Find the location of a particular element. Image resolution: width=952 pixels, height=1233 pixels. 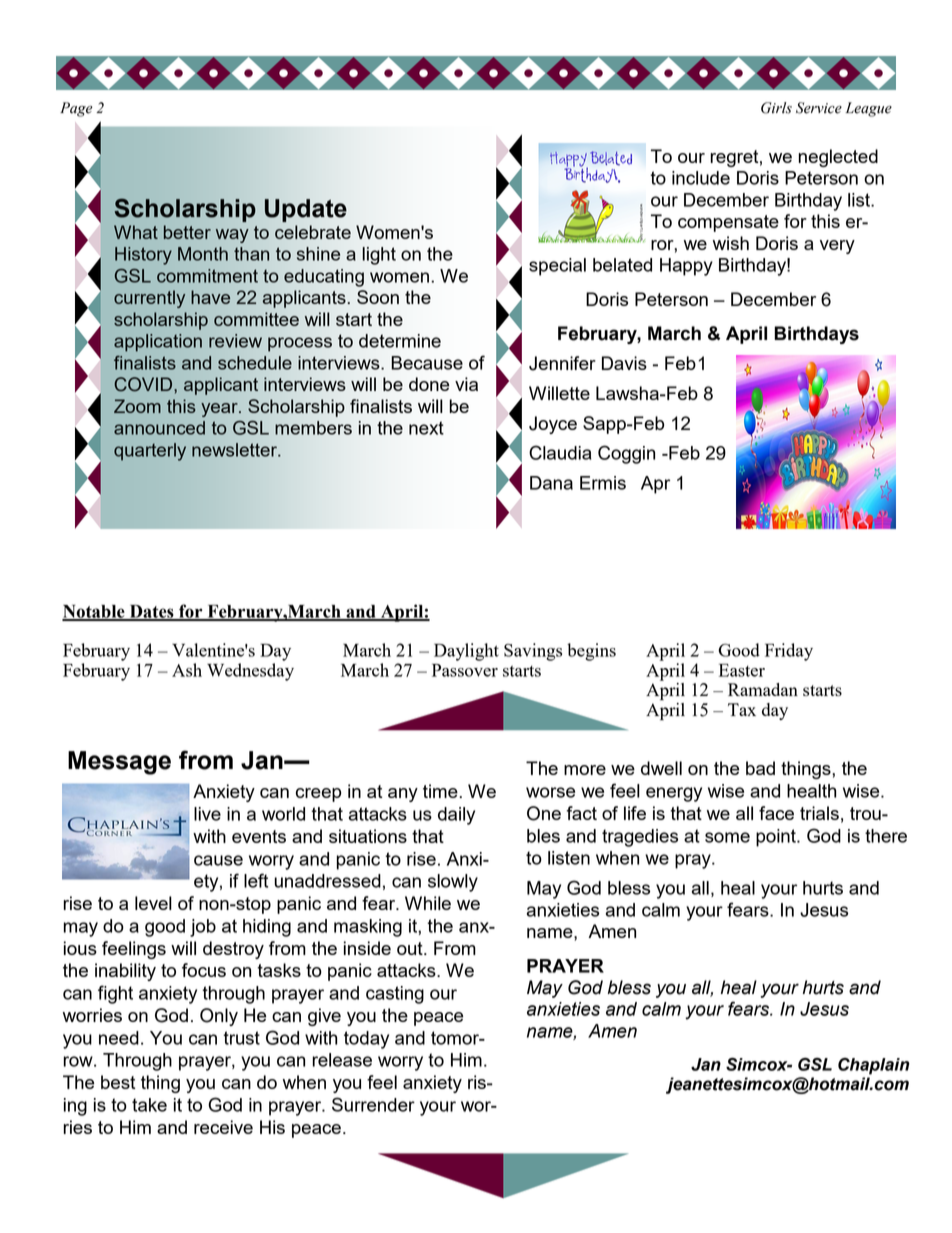

take is located at coordinates (149, 1105).
